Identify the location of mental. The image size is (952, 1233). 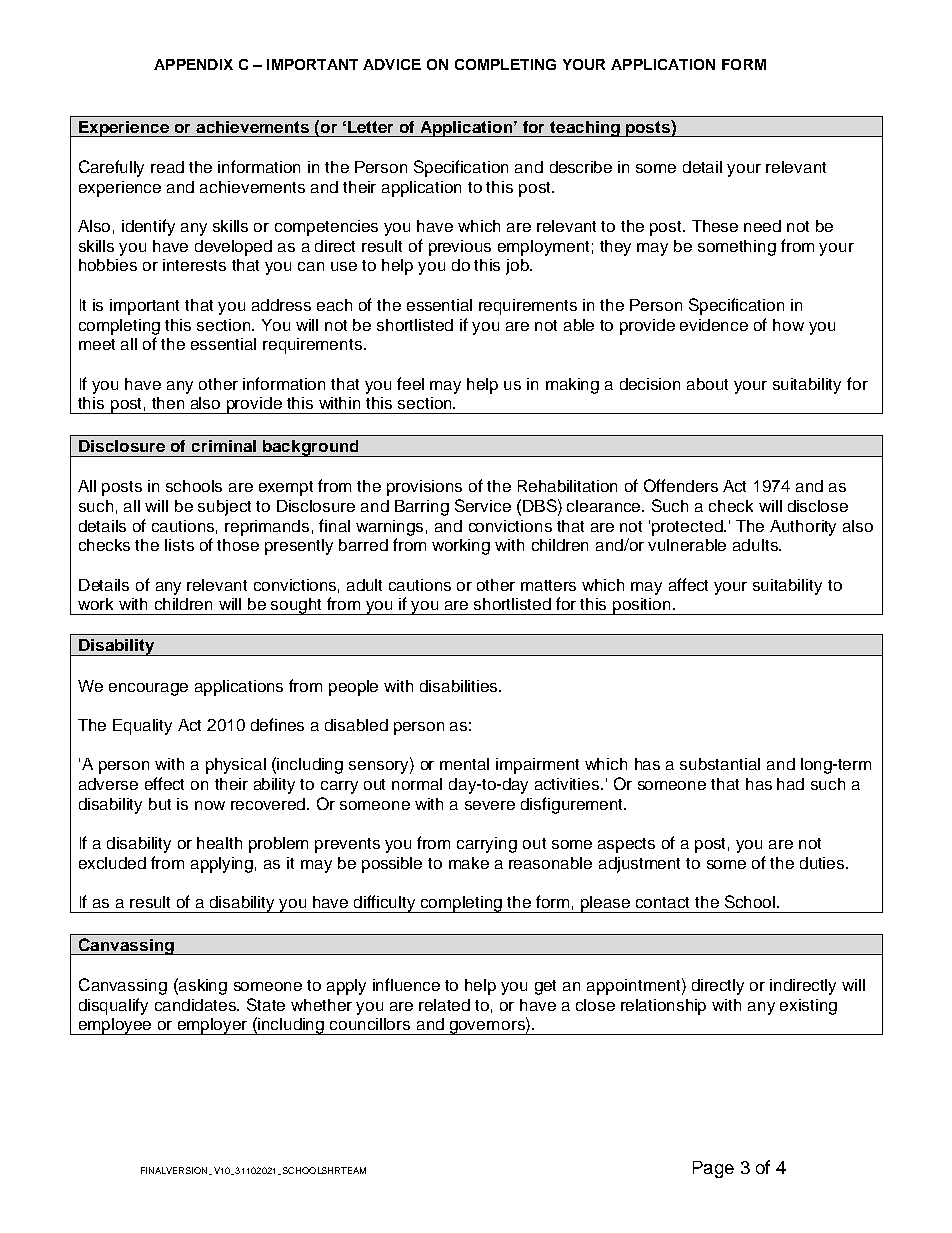
(464, 764).
